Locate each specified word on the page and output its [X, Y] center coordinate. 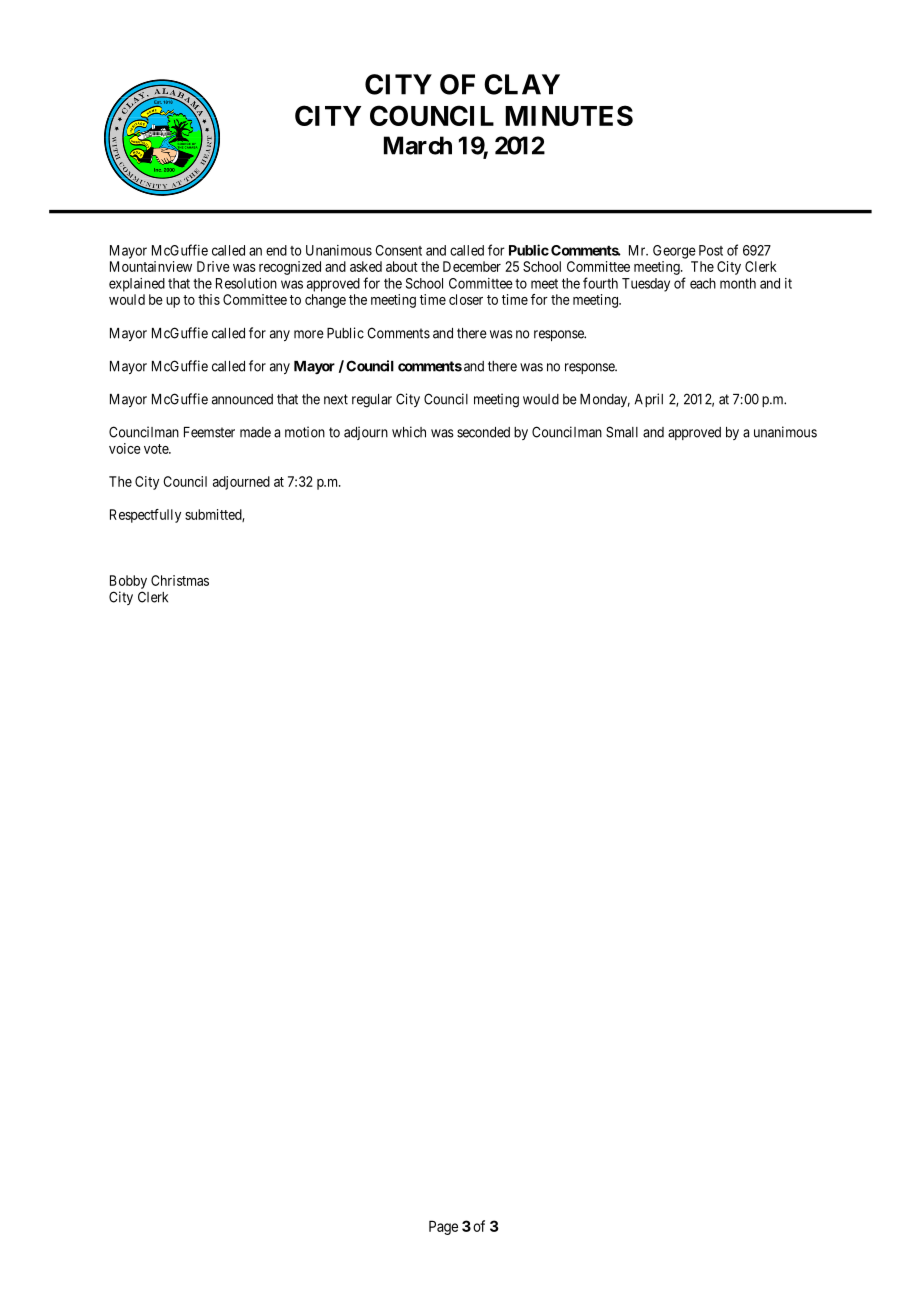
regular [372, 401]
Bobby [128, 582]
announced [242, 399]
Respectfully [145, 516]
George [674, 252]
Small [622, 432]
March [418, 145]
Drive [213, 266]
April [649, 400]
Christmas [180, 580]
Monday [605, 400]
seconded [483, 432]
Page [443, 1227]
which [409, 432]
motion [305, 432]
